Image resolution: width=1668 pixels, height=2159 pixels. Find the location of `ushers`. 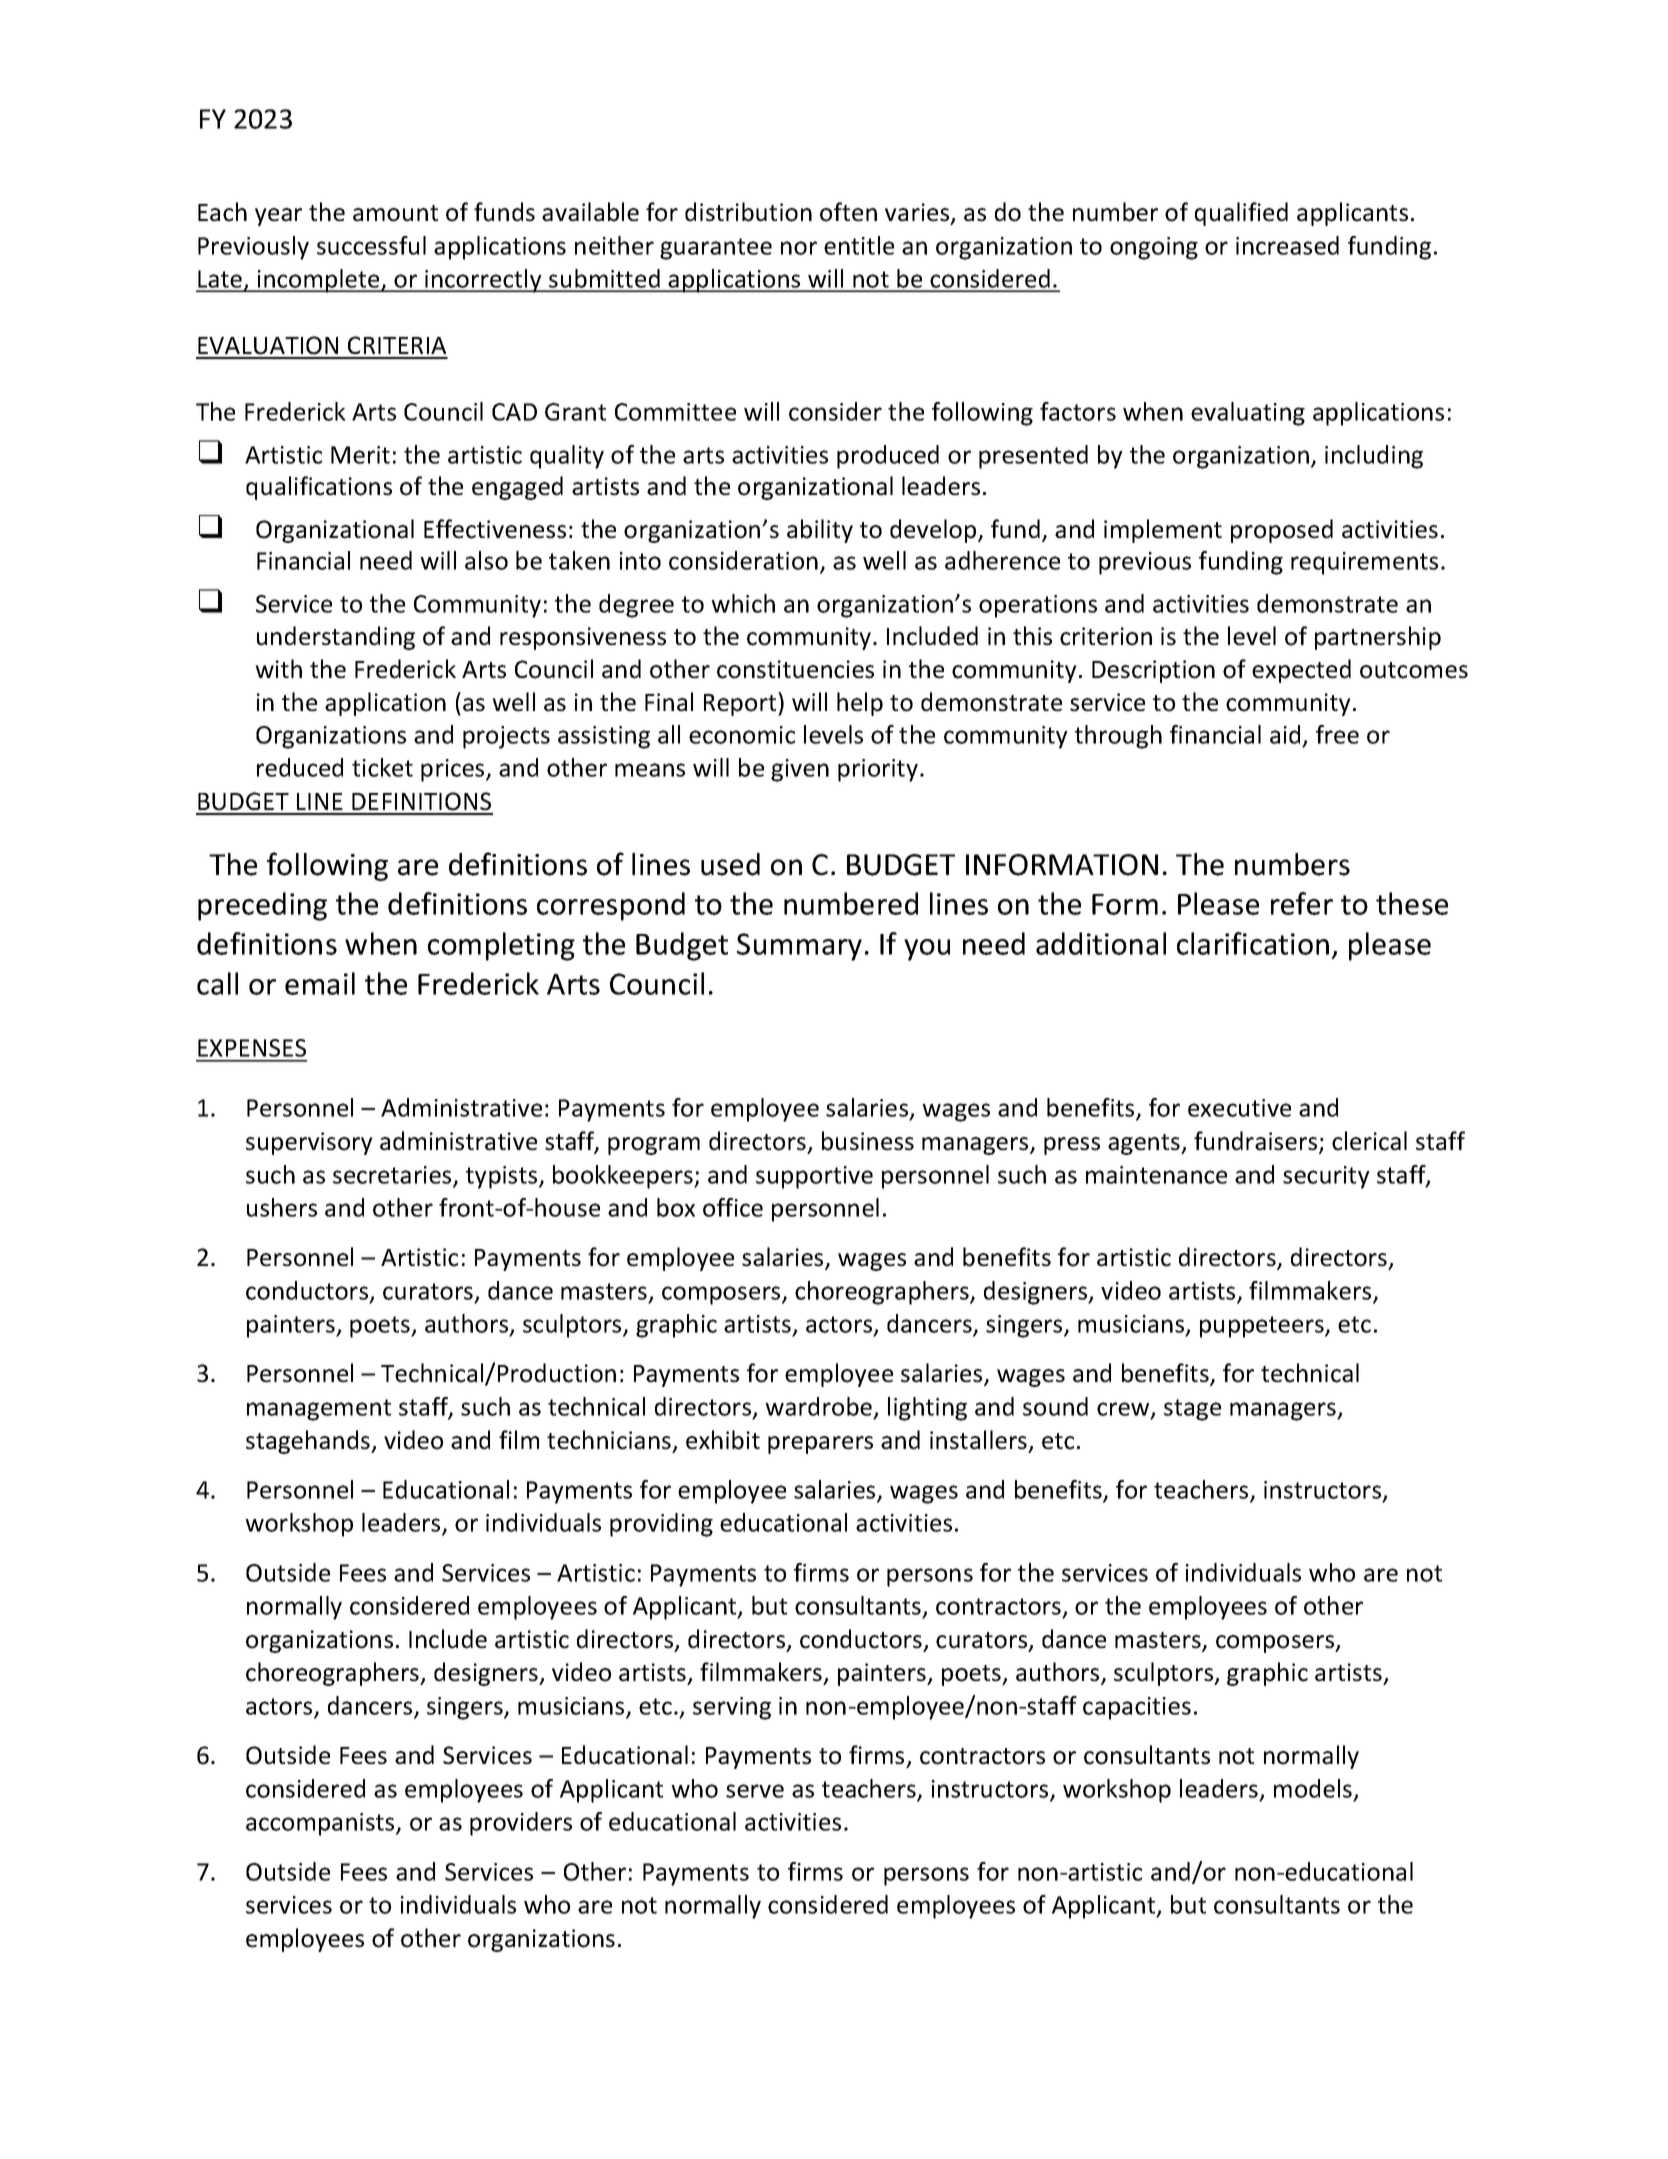

ushers is located at coordinates (282, 1207).
